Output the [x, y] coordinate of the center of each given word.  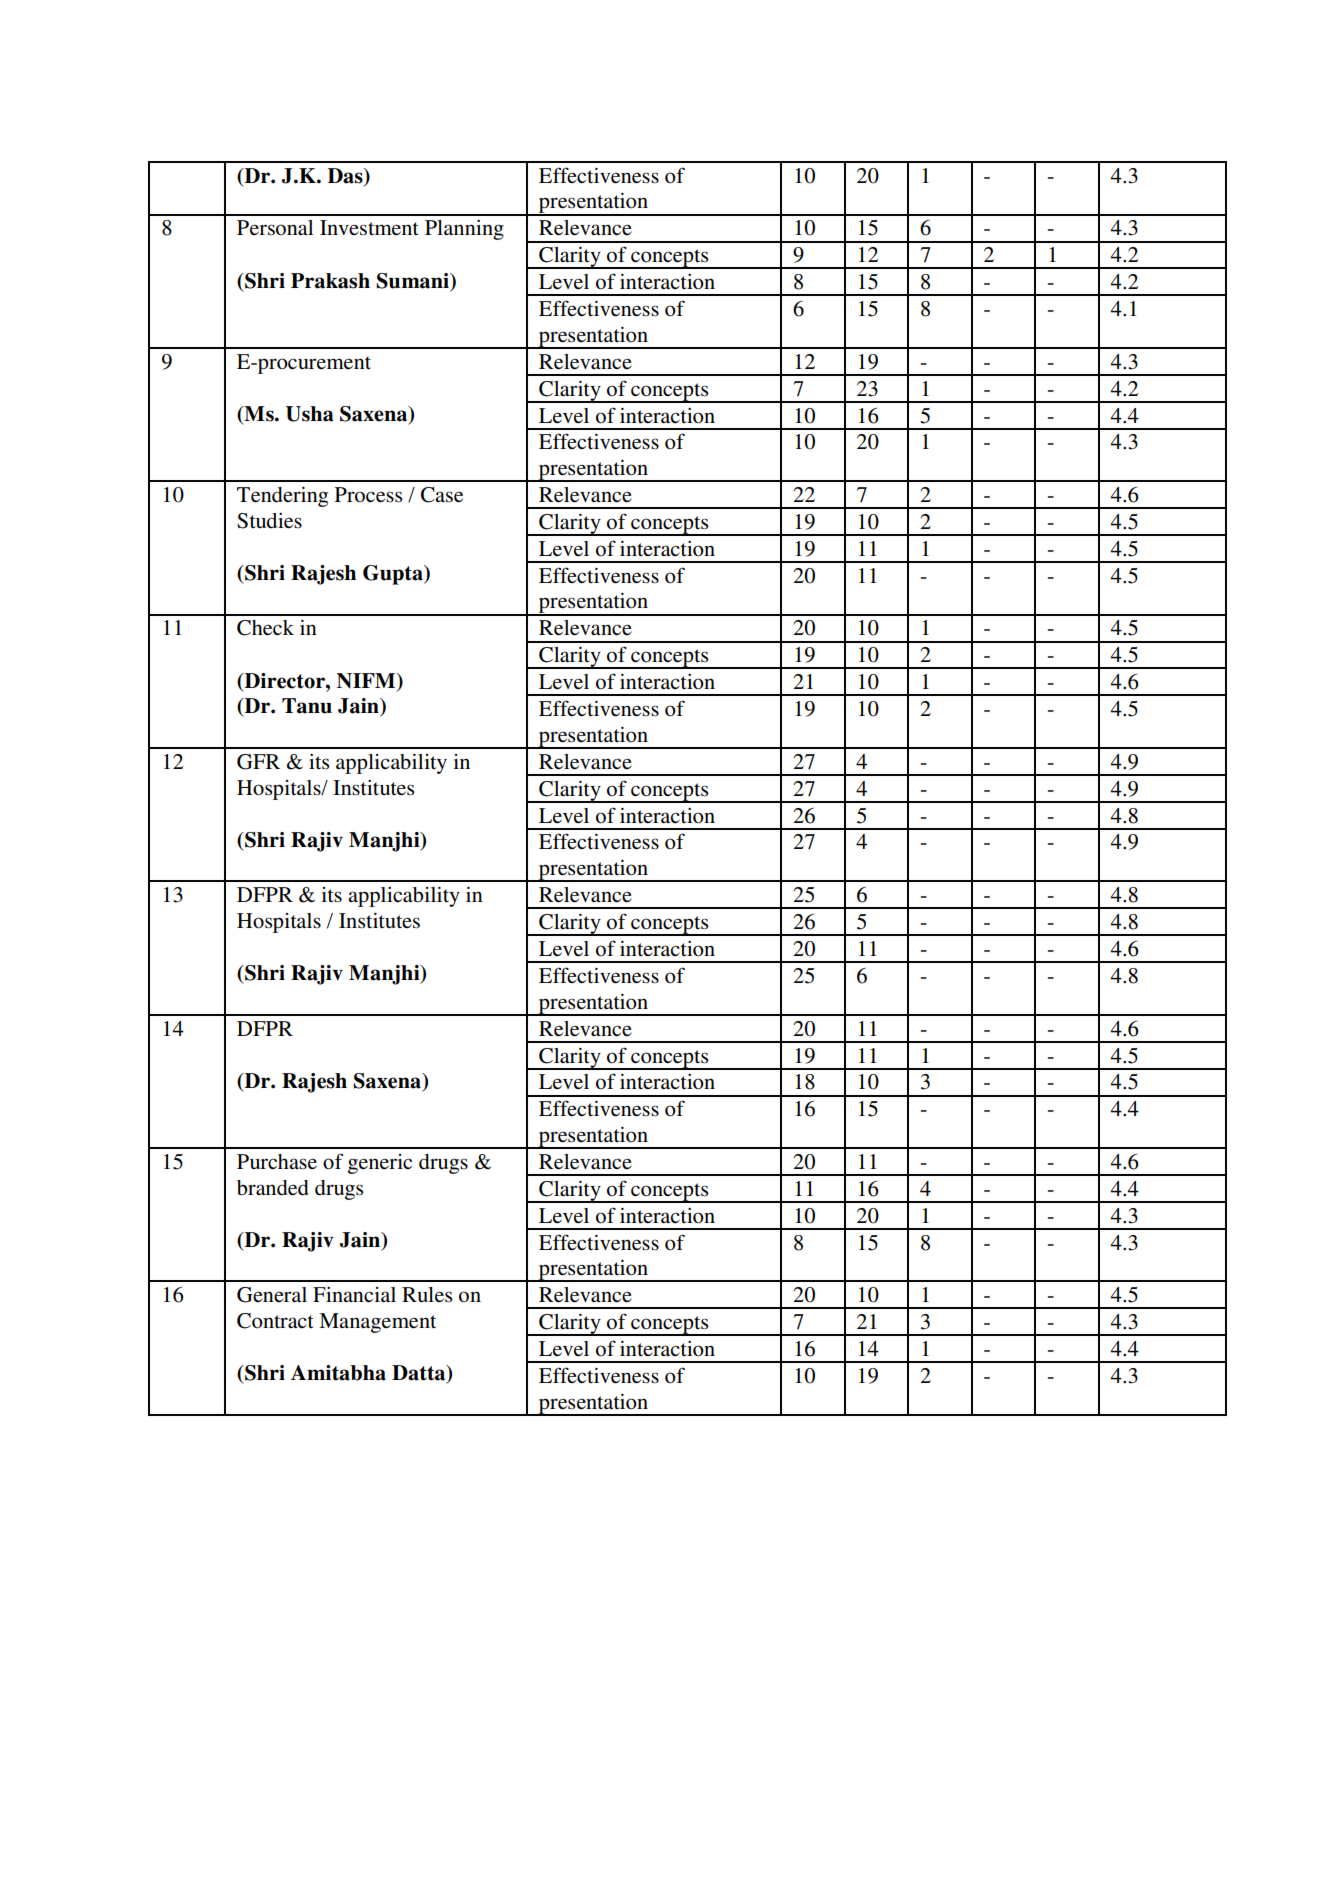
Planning [464, 230]
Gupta [394, 575]
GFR [258, 762]
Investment [369, 228]
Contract [275, 1321]
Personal [275, 228]
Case [442, 495]
